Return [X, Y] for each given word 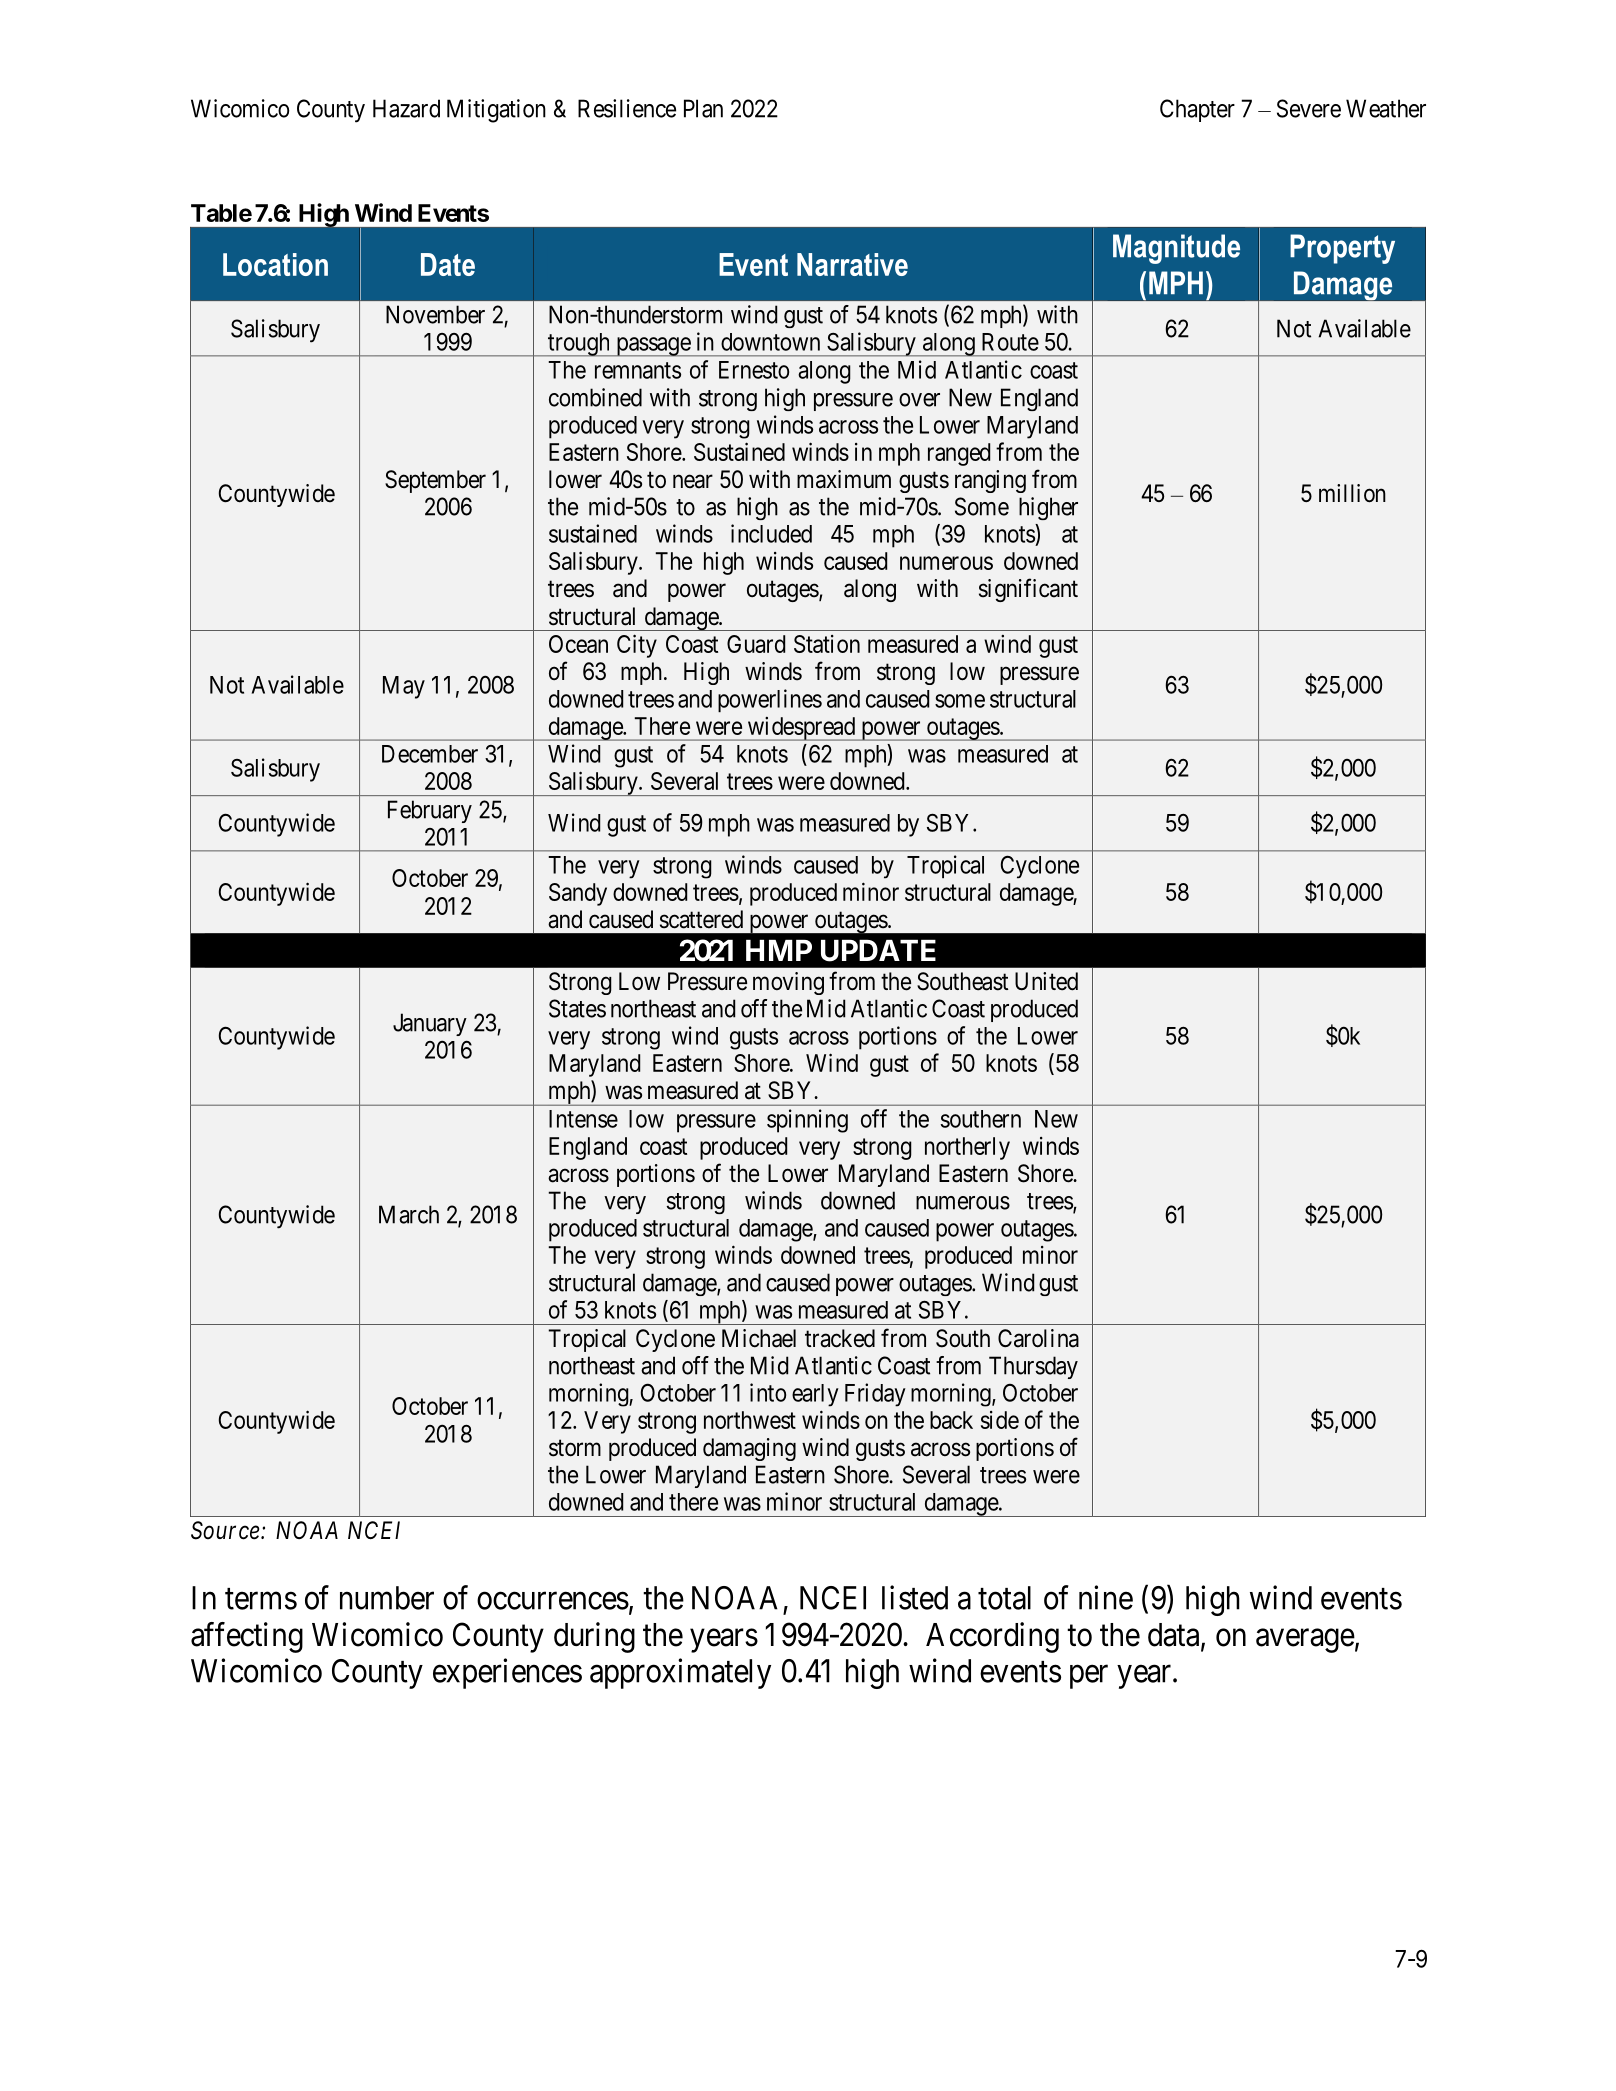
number [387, 1598]
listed [915, 1597]
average [1305, 1641]
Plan [703, 108]
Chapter [1197, 110]
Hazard [406, 108]
